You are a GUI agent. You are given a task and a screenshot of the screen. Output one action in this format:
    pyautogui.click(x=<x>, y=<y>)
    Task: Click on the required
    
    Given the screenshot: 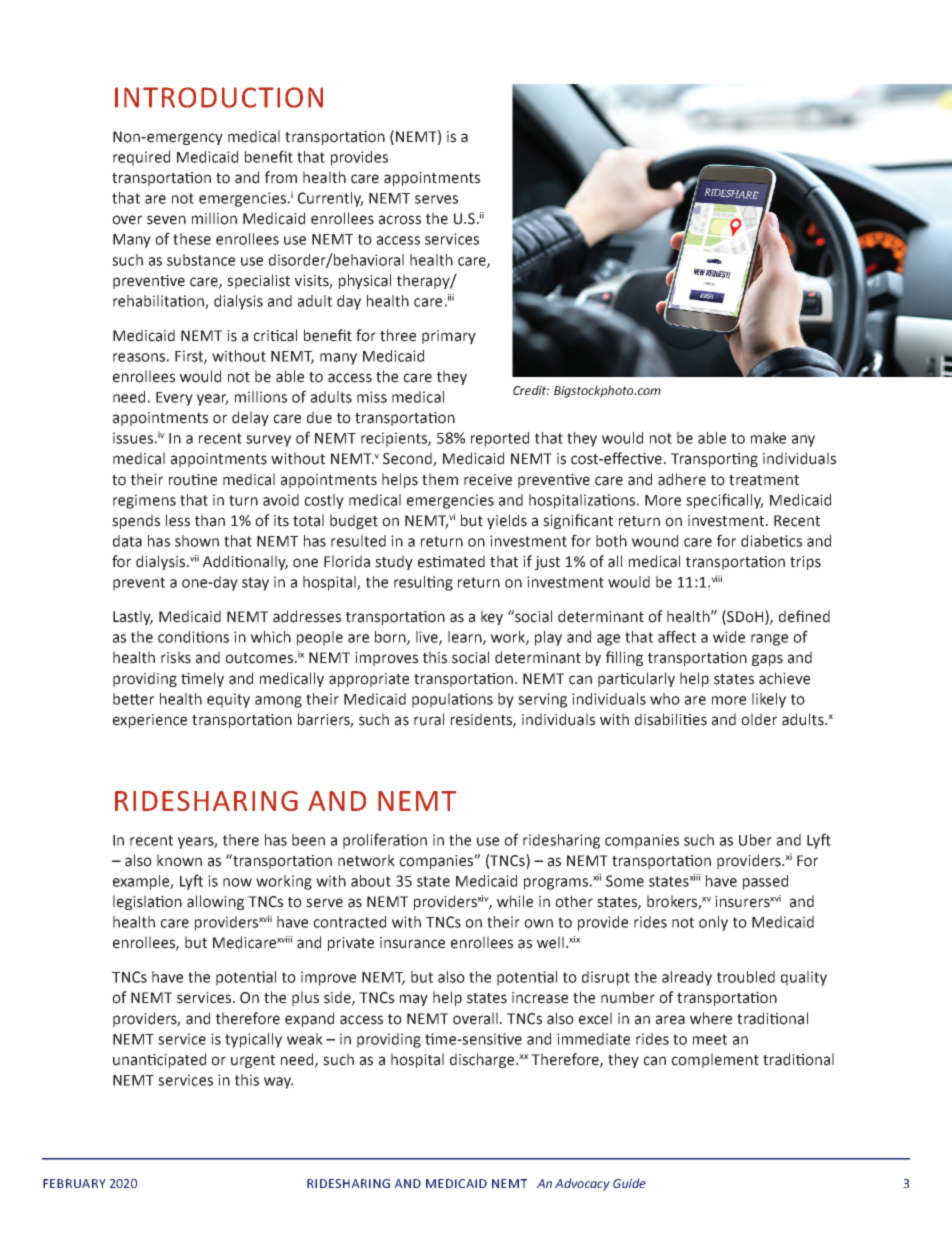 What is the action you would take?
    pyautogui.click(x=141, y=158)
